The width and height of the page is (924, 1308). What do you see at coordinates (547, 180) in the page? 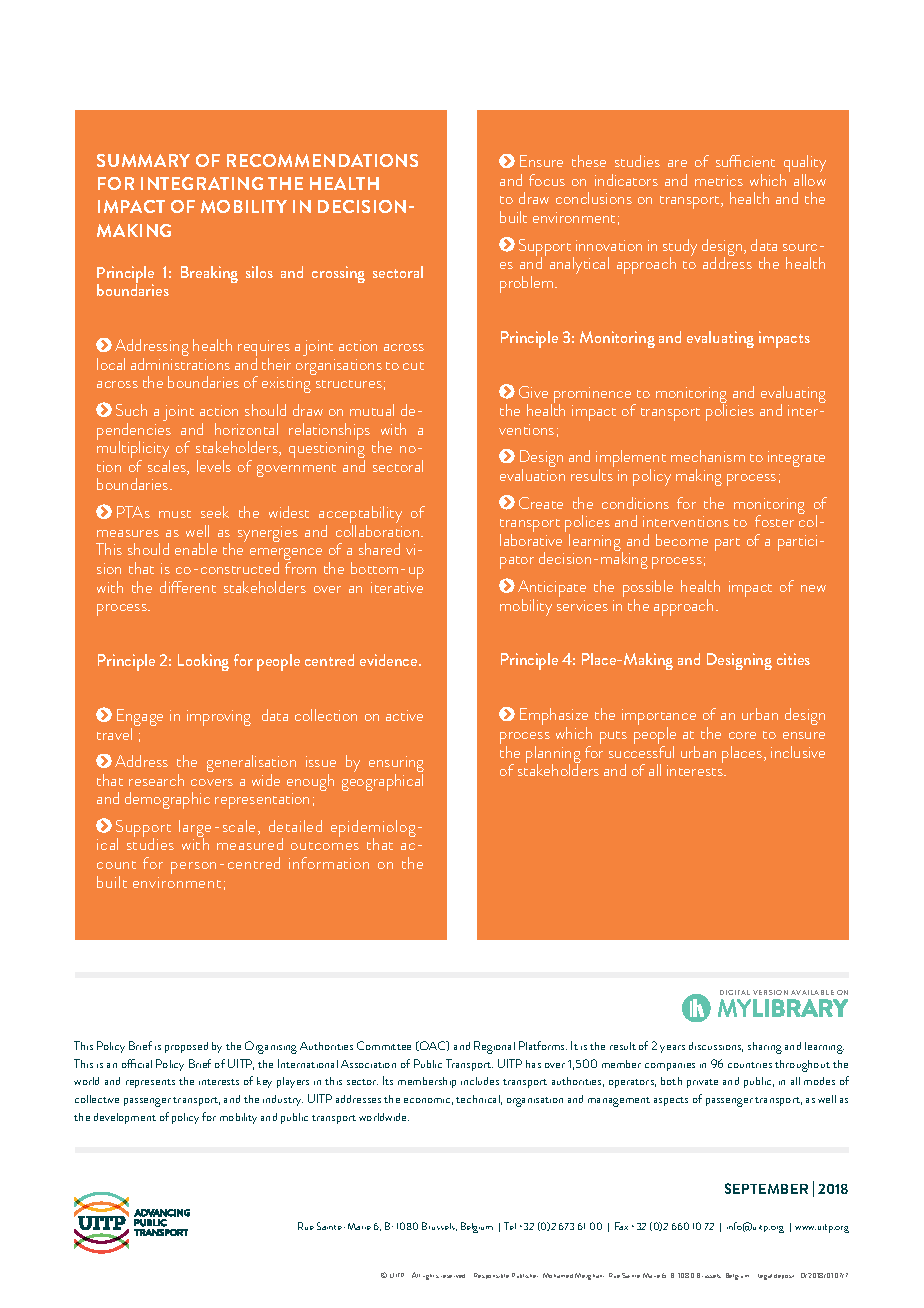
I see `focus` at bounding box center [547, 180].
